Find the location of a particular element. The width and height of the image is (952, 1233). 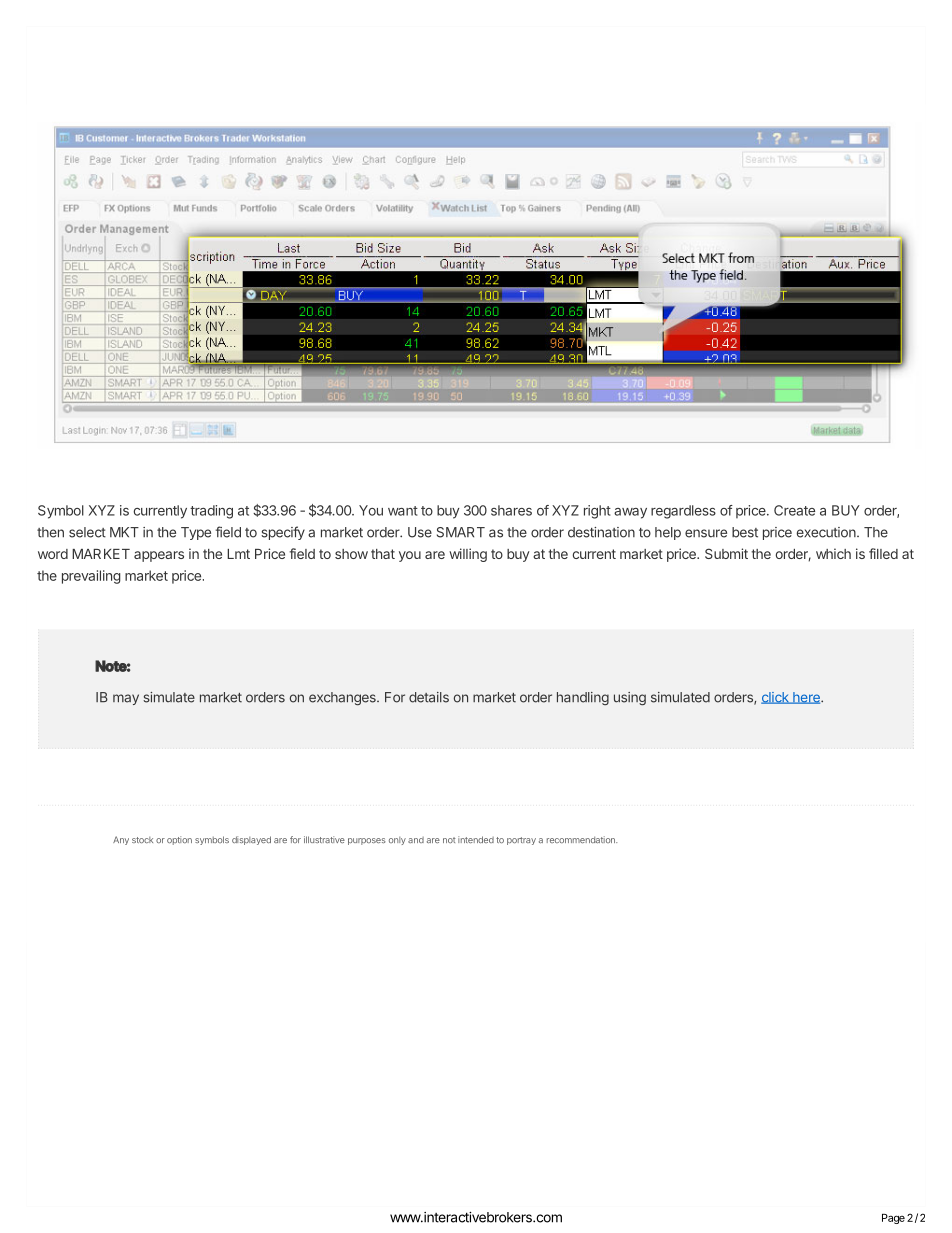

recommendation is located at coordinates (582, 839).
